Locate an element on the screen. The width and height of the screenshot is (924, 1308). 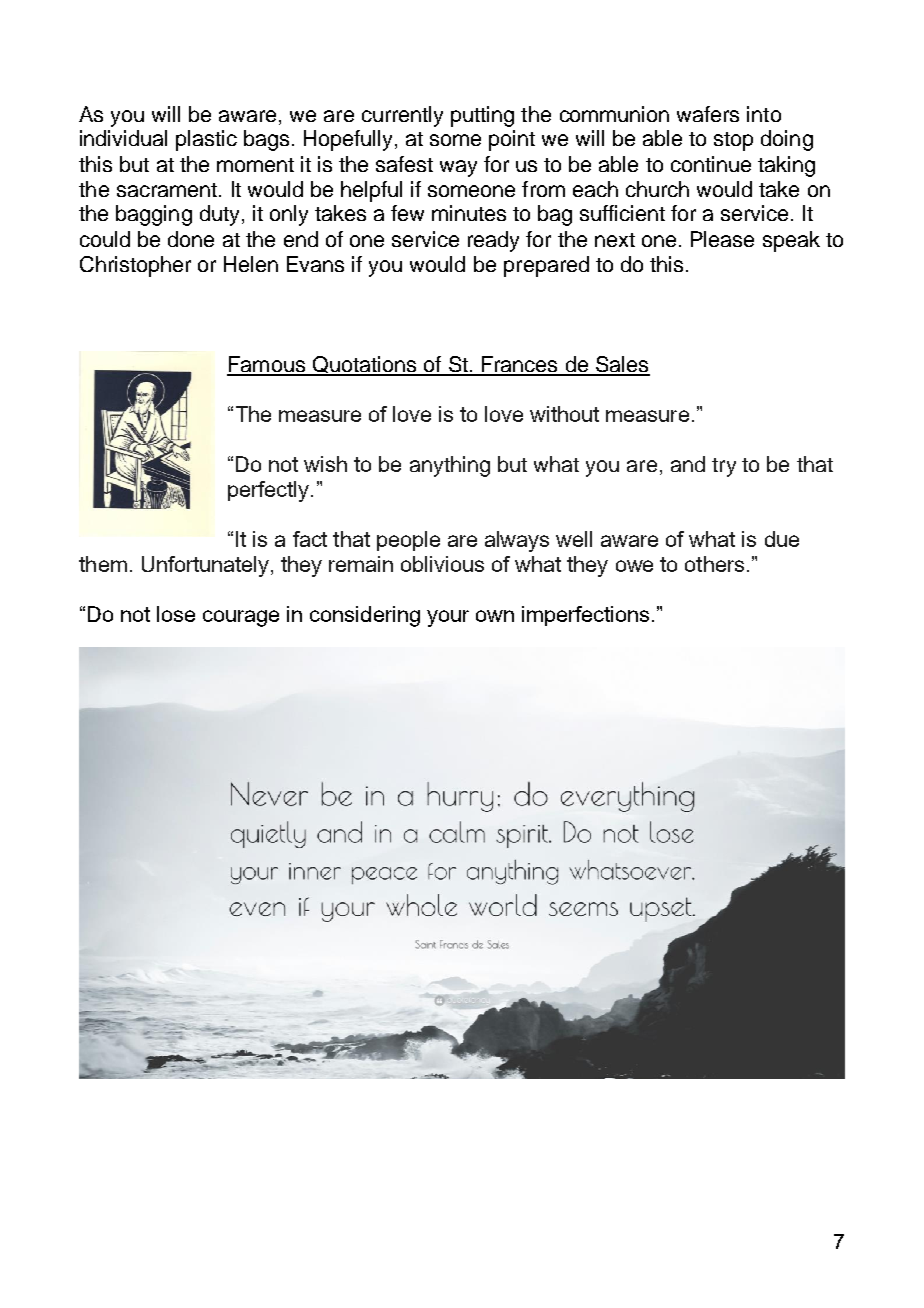
perfectly is located at coordinates (270, 491).
